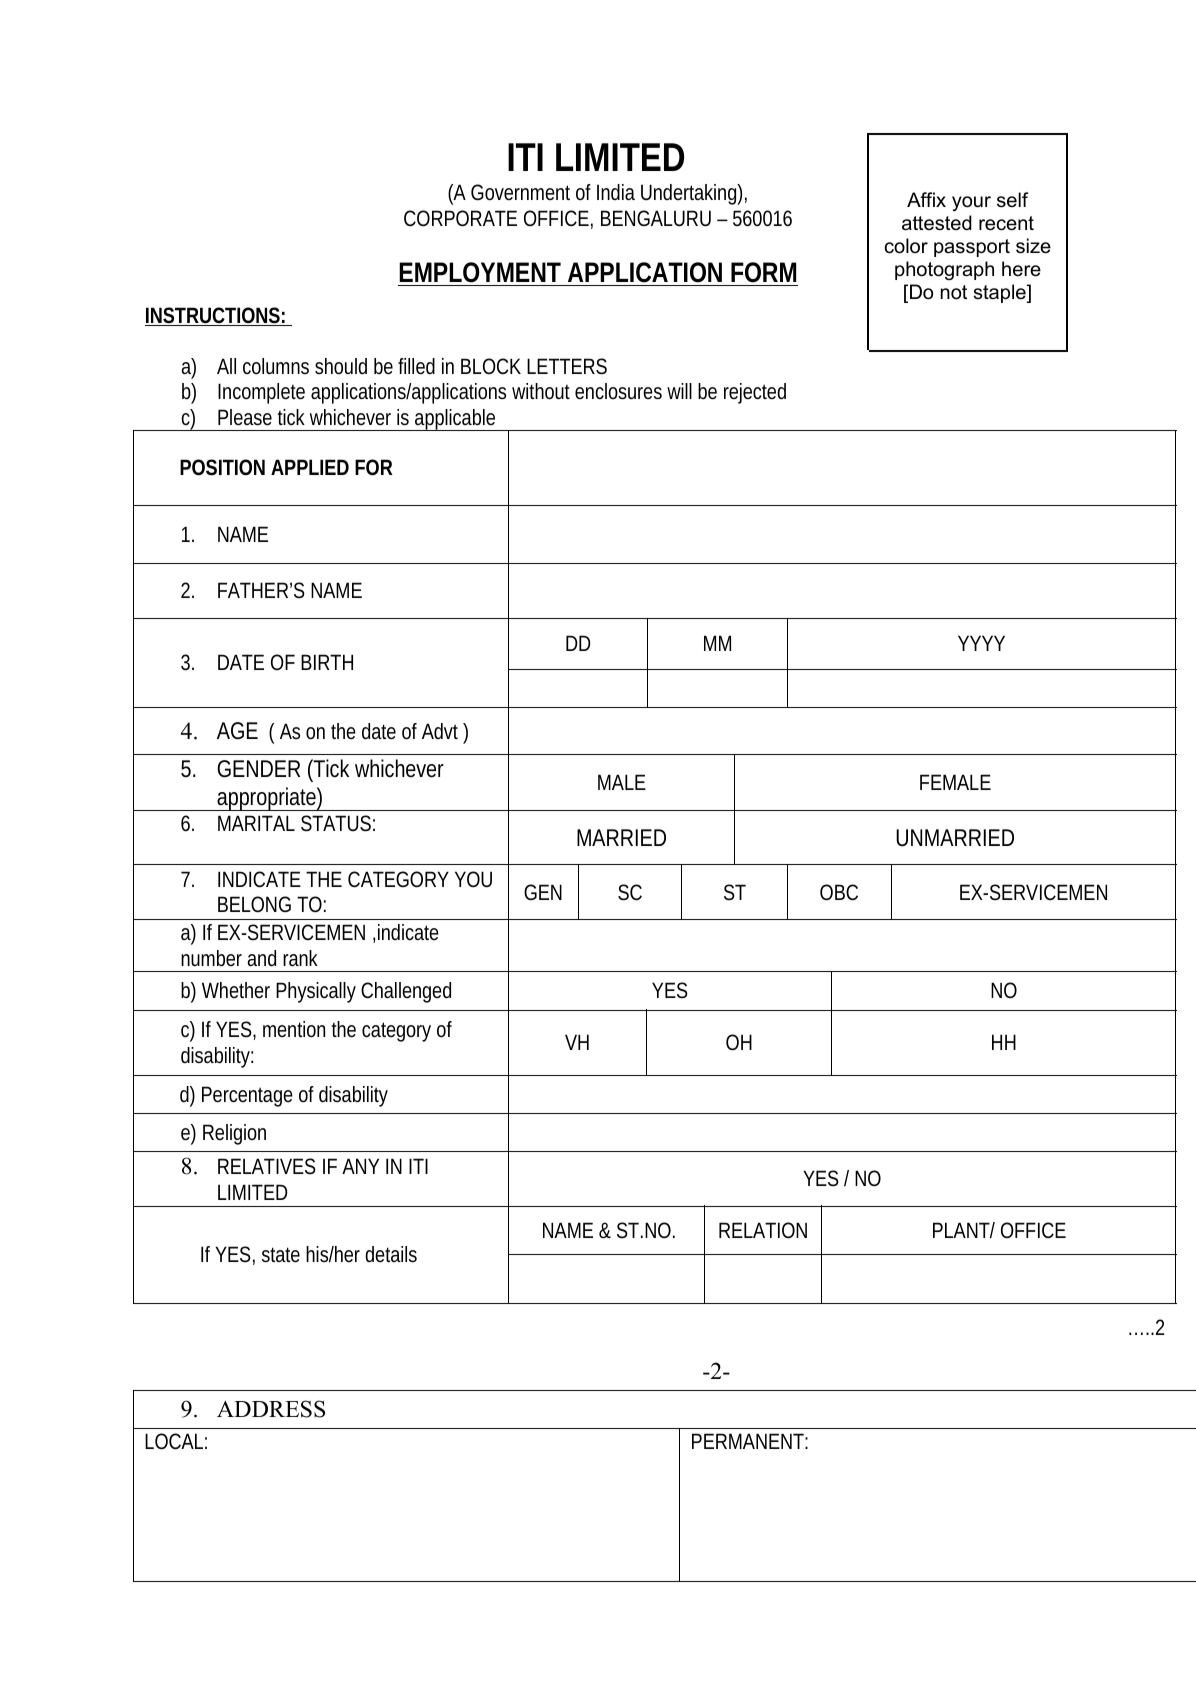  I want to click on BELONG, so click(254, 904).
